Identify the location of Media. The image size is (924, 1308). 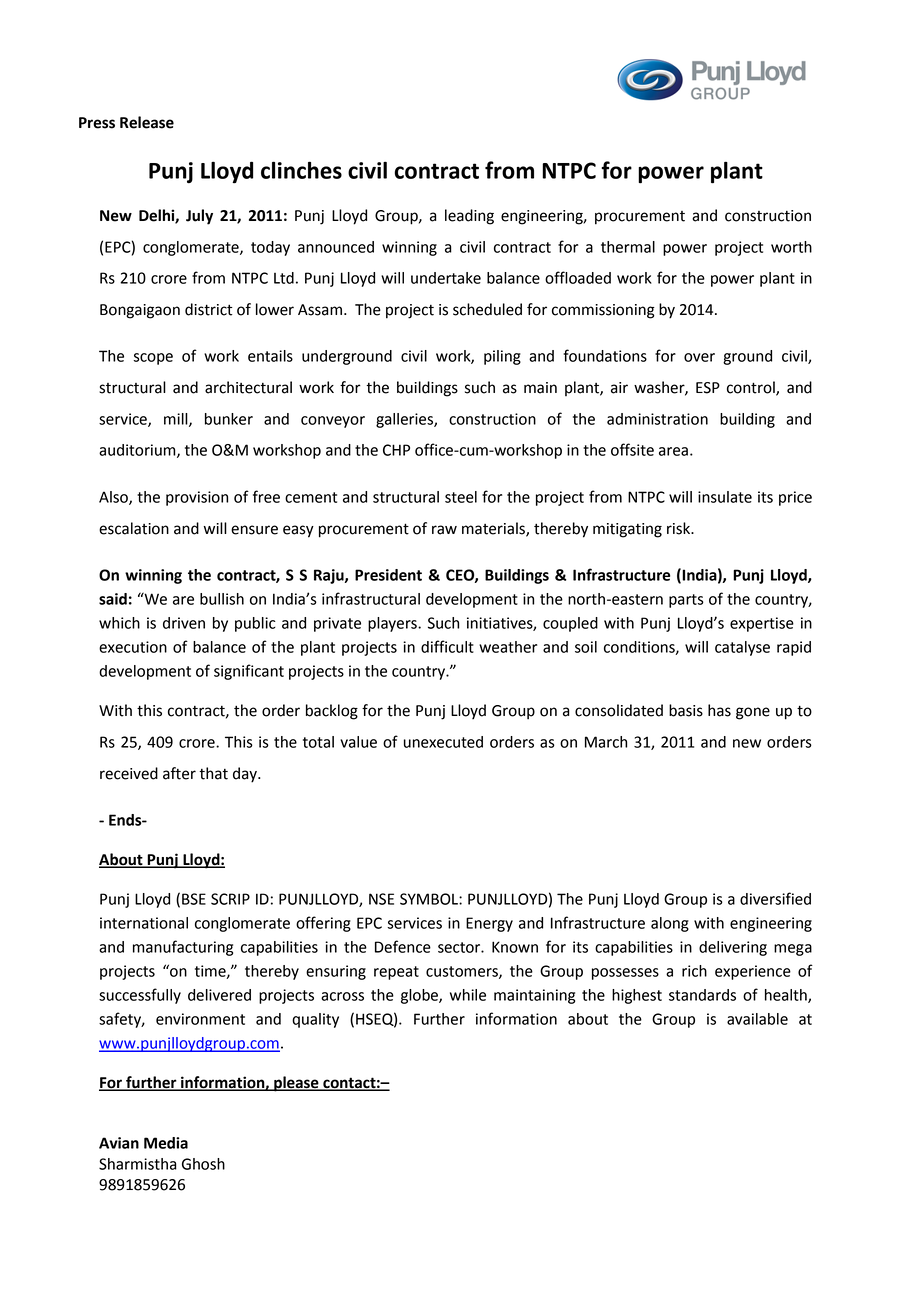
(166, 1143).
